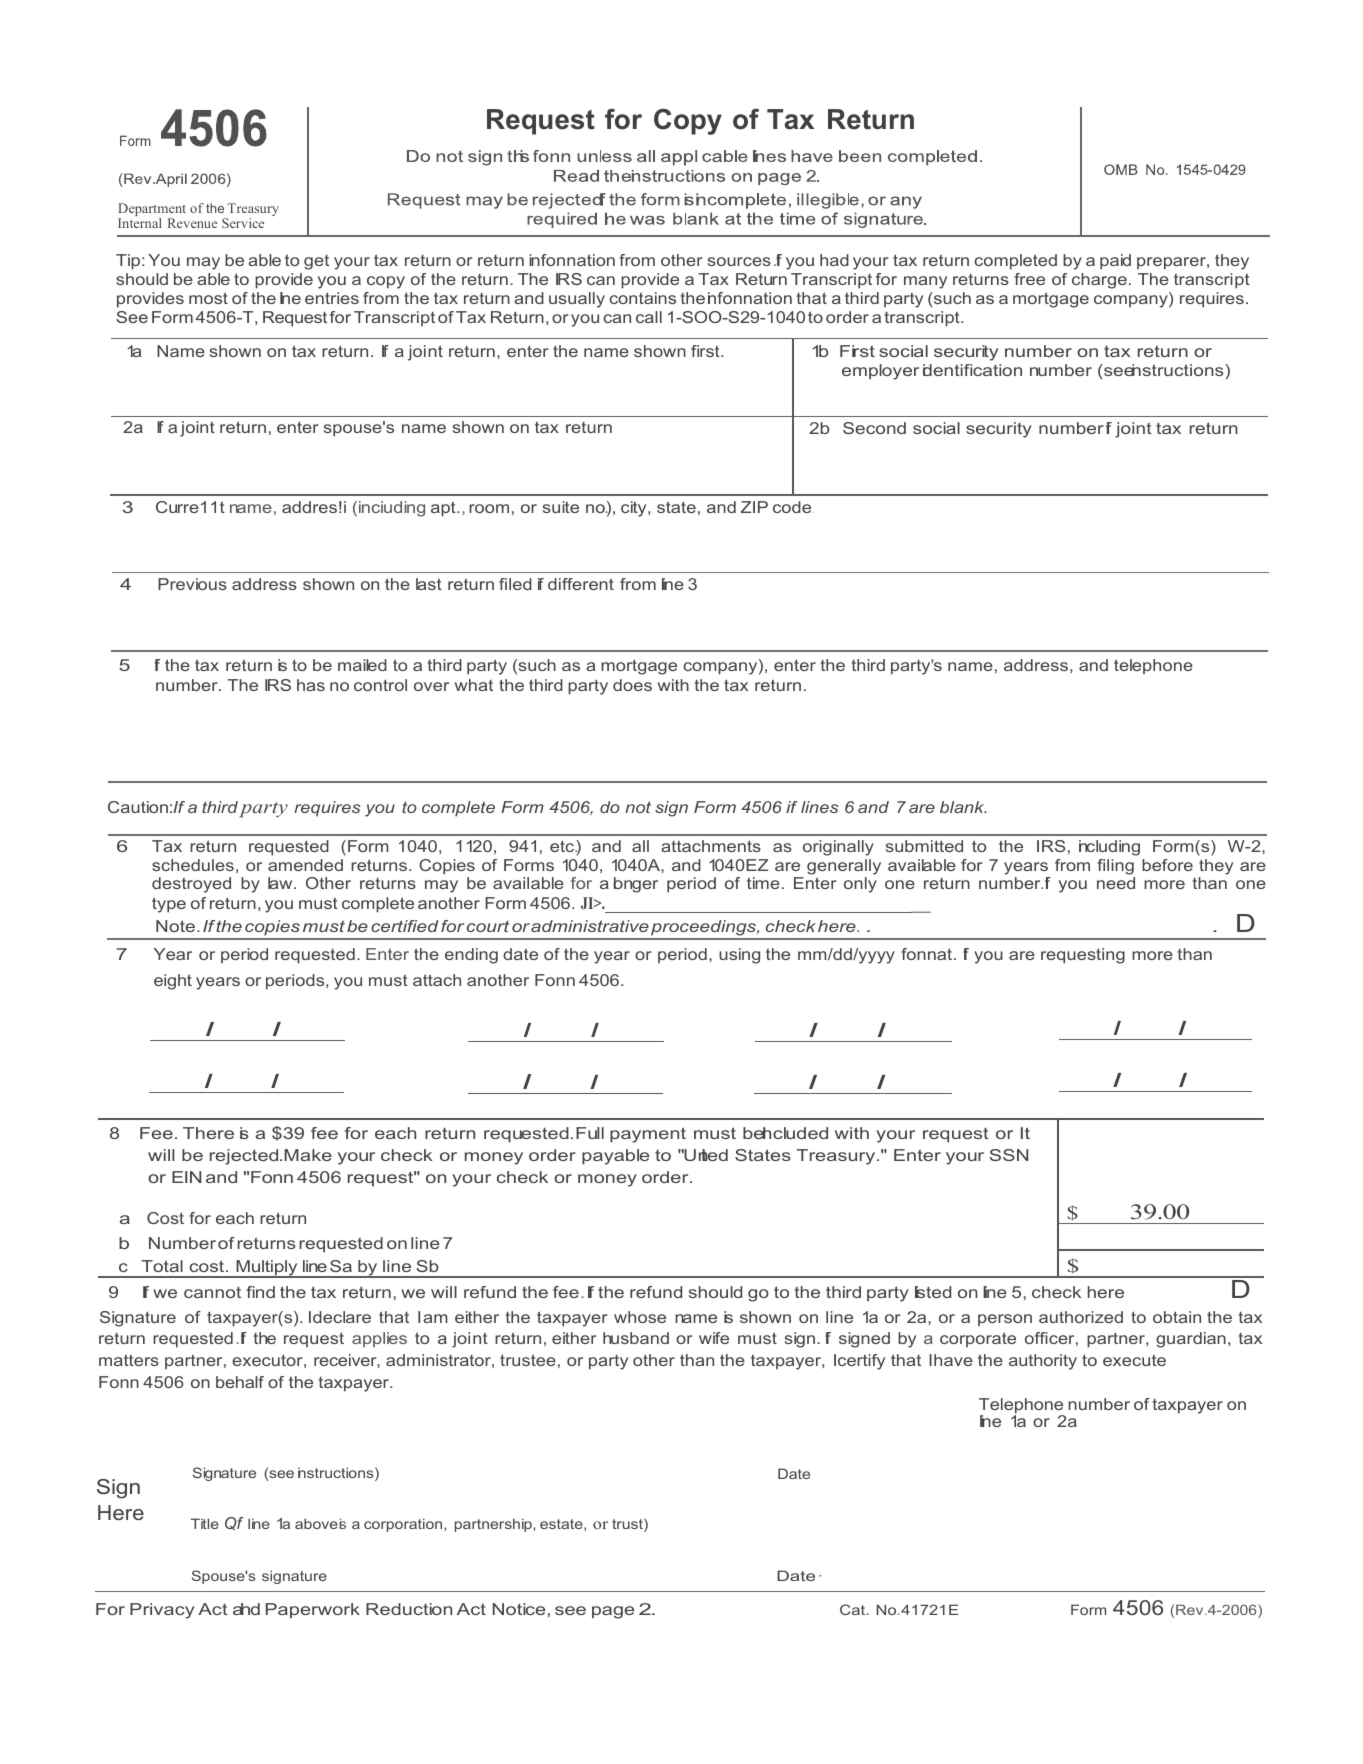 This image has height=1764, width=1363. Describe the element at coordinates (205, 1523) in the image. I see `Title` at that location.
